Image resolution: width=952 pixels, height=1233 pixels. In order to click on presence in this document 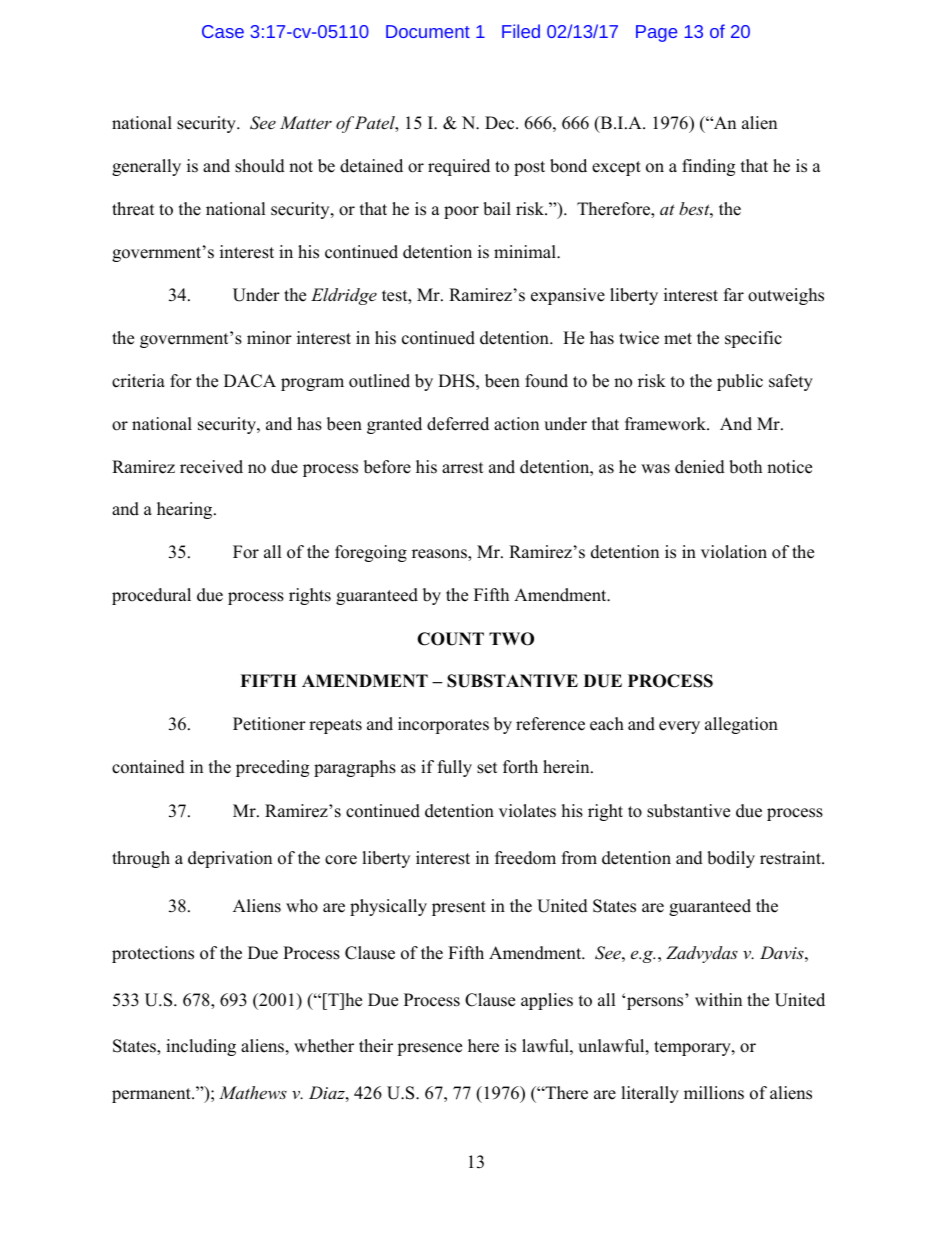, I will do `click(429, 1049)`.
